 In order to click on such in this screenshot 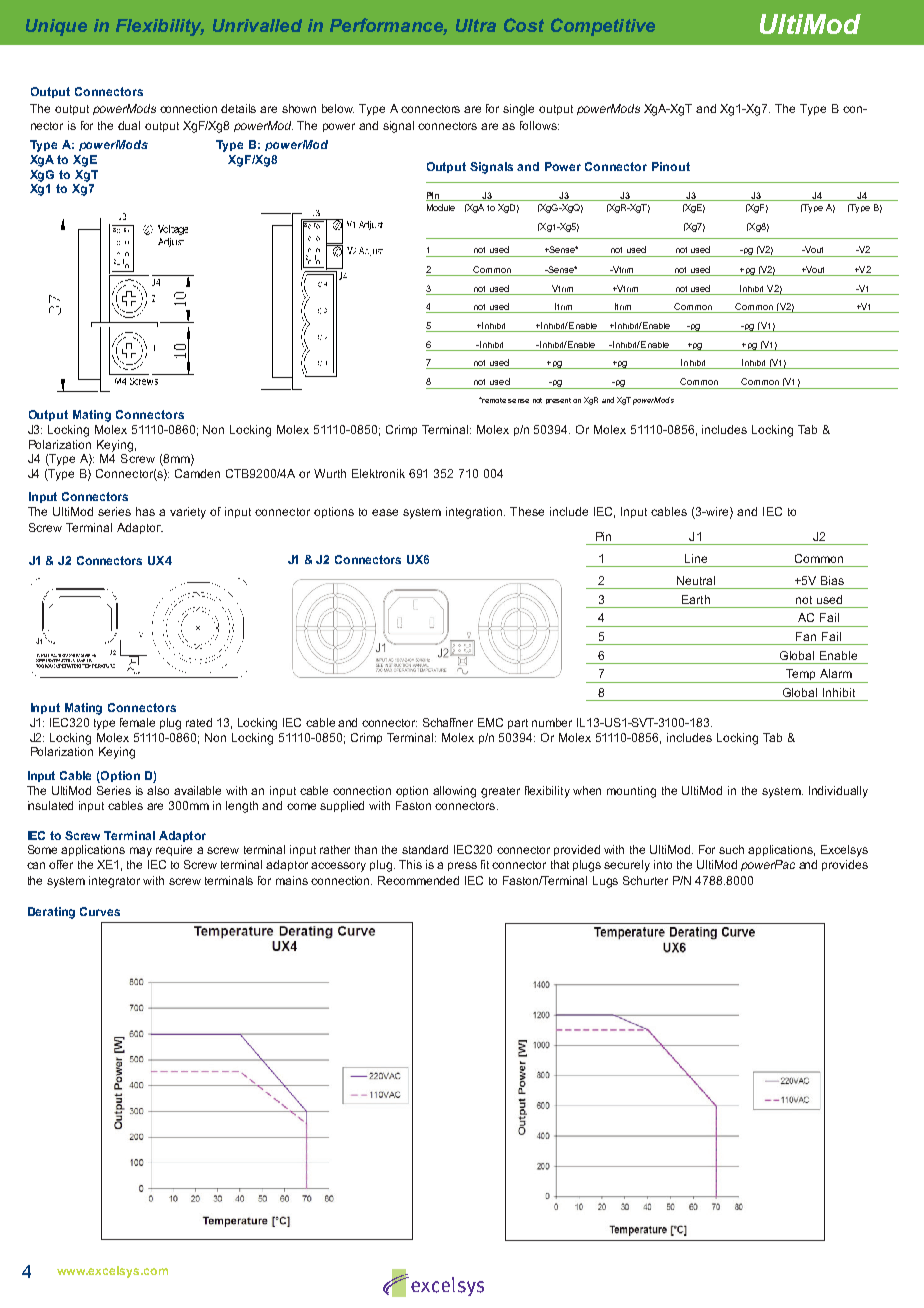, I will do `click(731, 849)`.
